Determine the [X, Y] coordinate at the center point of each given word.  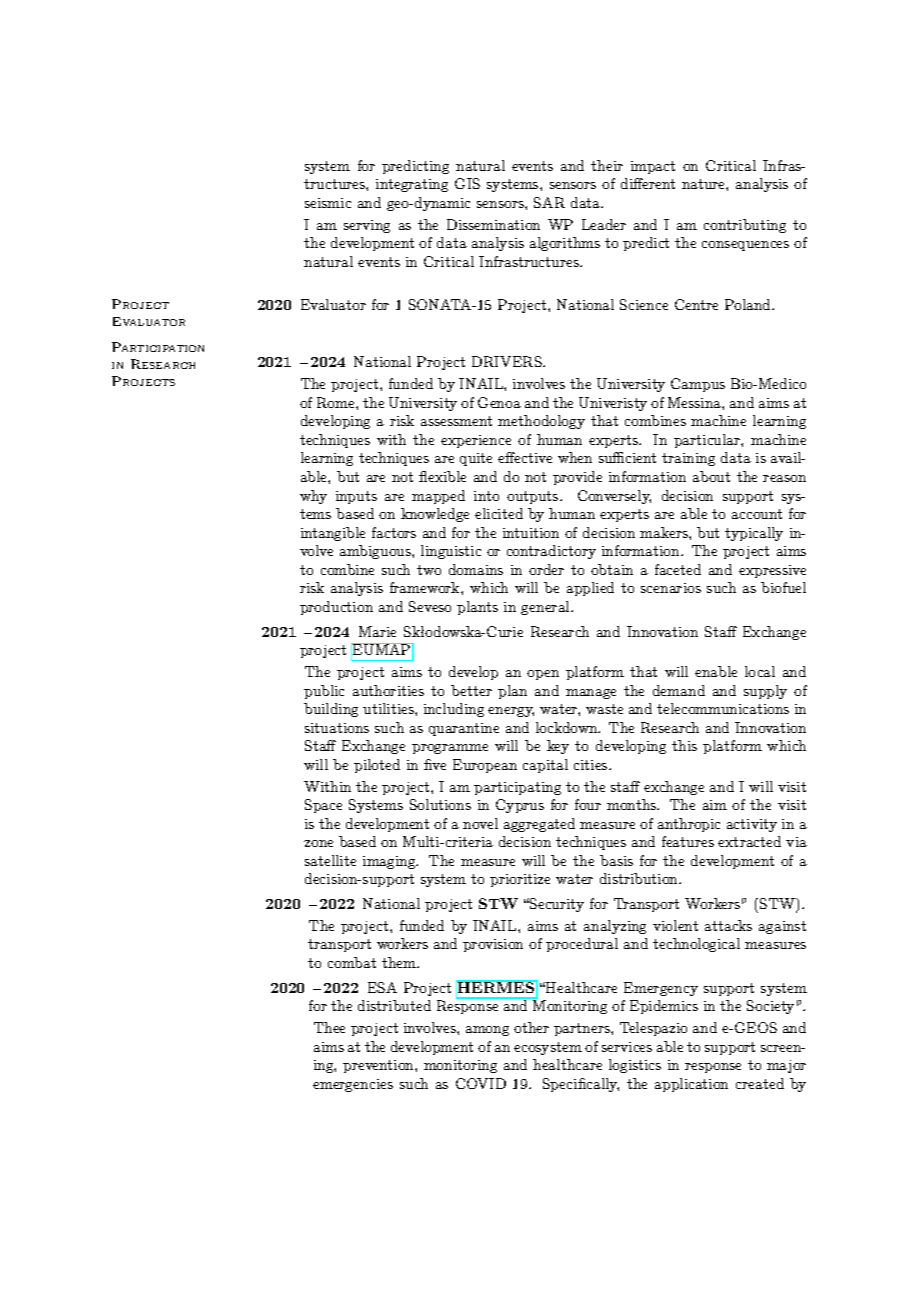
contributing [745, 226]
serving [367, 226]
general [546, 608]
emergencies [353, 1085]
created [760, 1083]
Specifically [581, 1085]
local [760, 671]
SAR [549, 202]
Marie [377, 631]
